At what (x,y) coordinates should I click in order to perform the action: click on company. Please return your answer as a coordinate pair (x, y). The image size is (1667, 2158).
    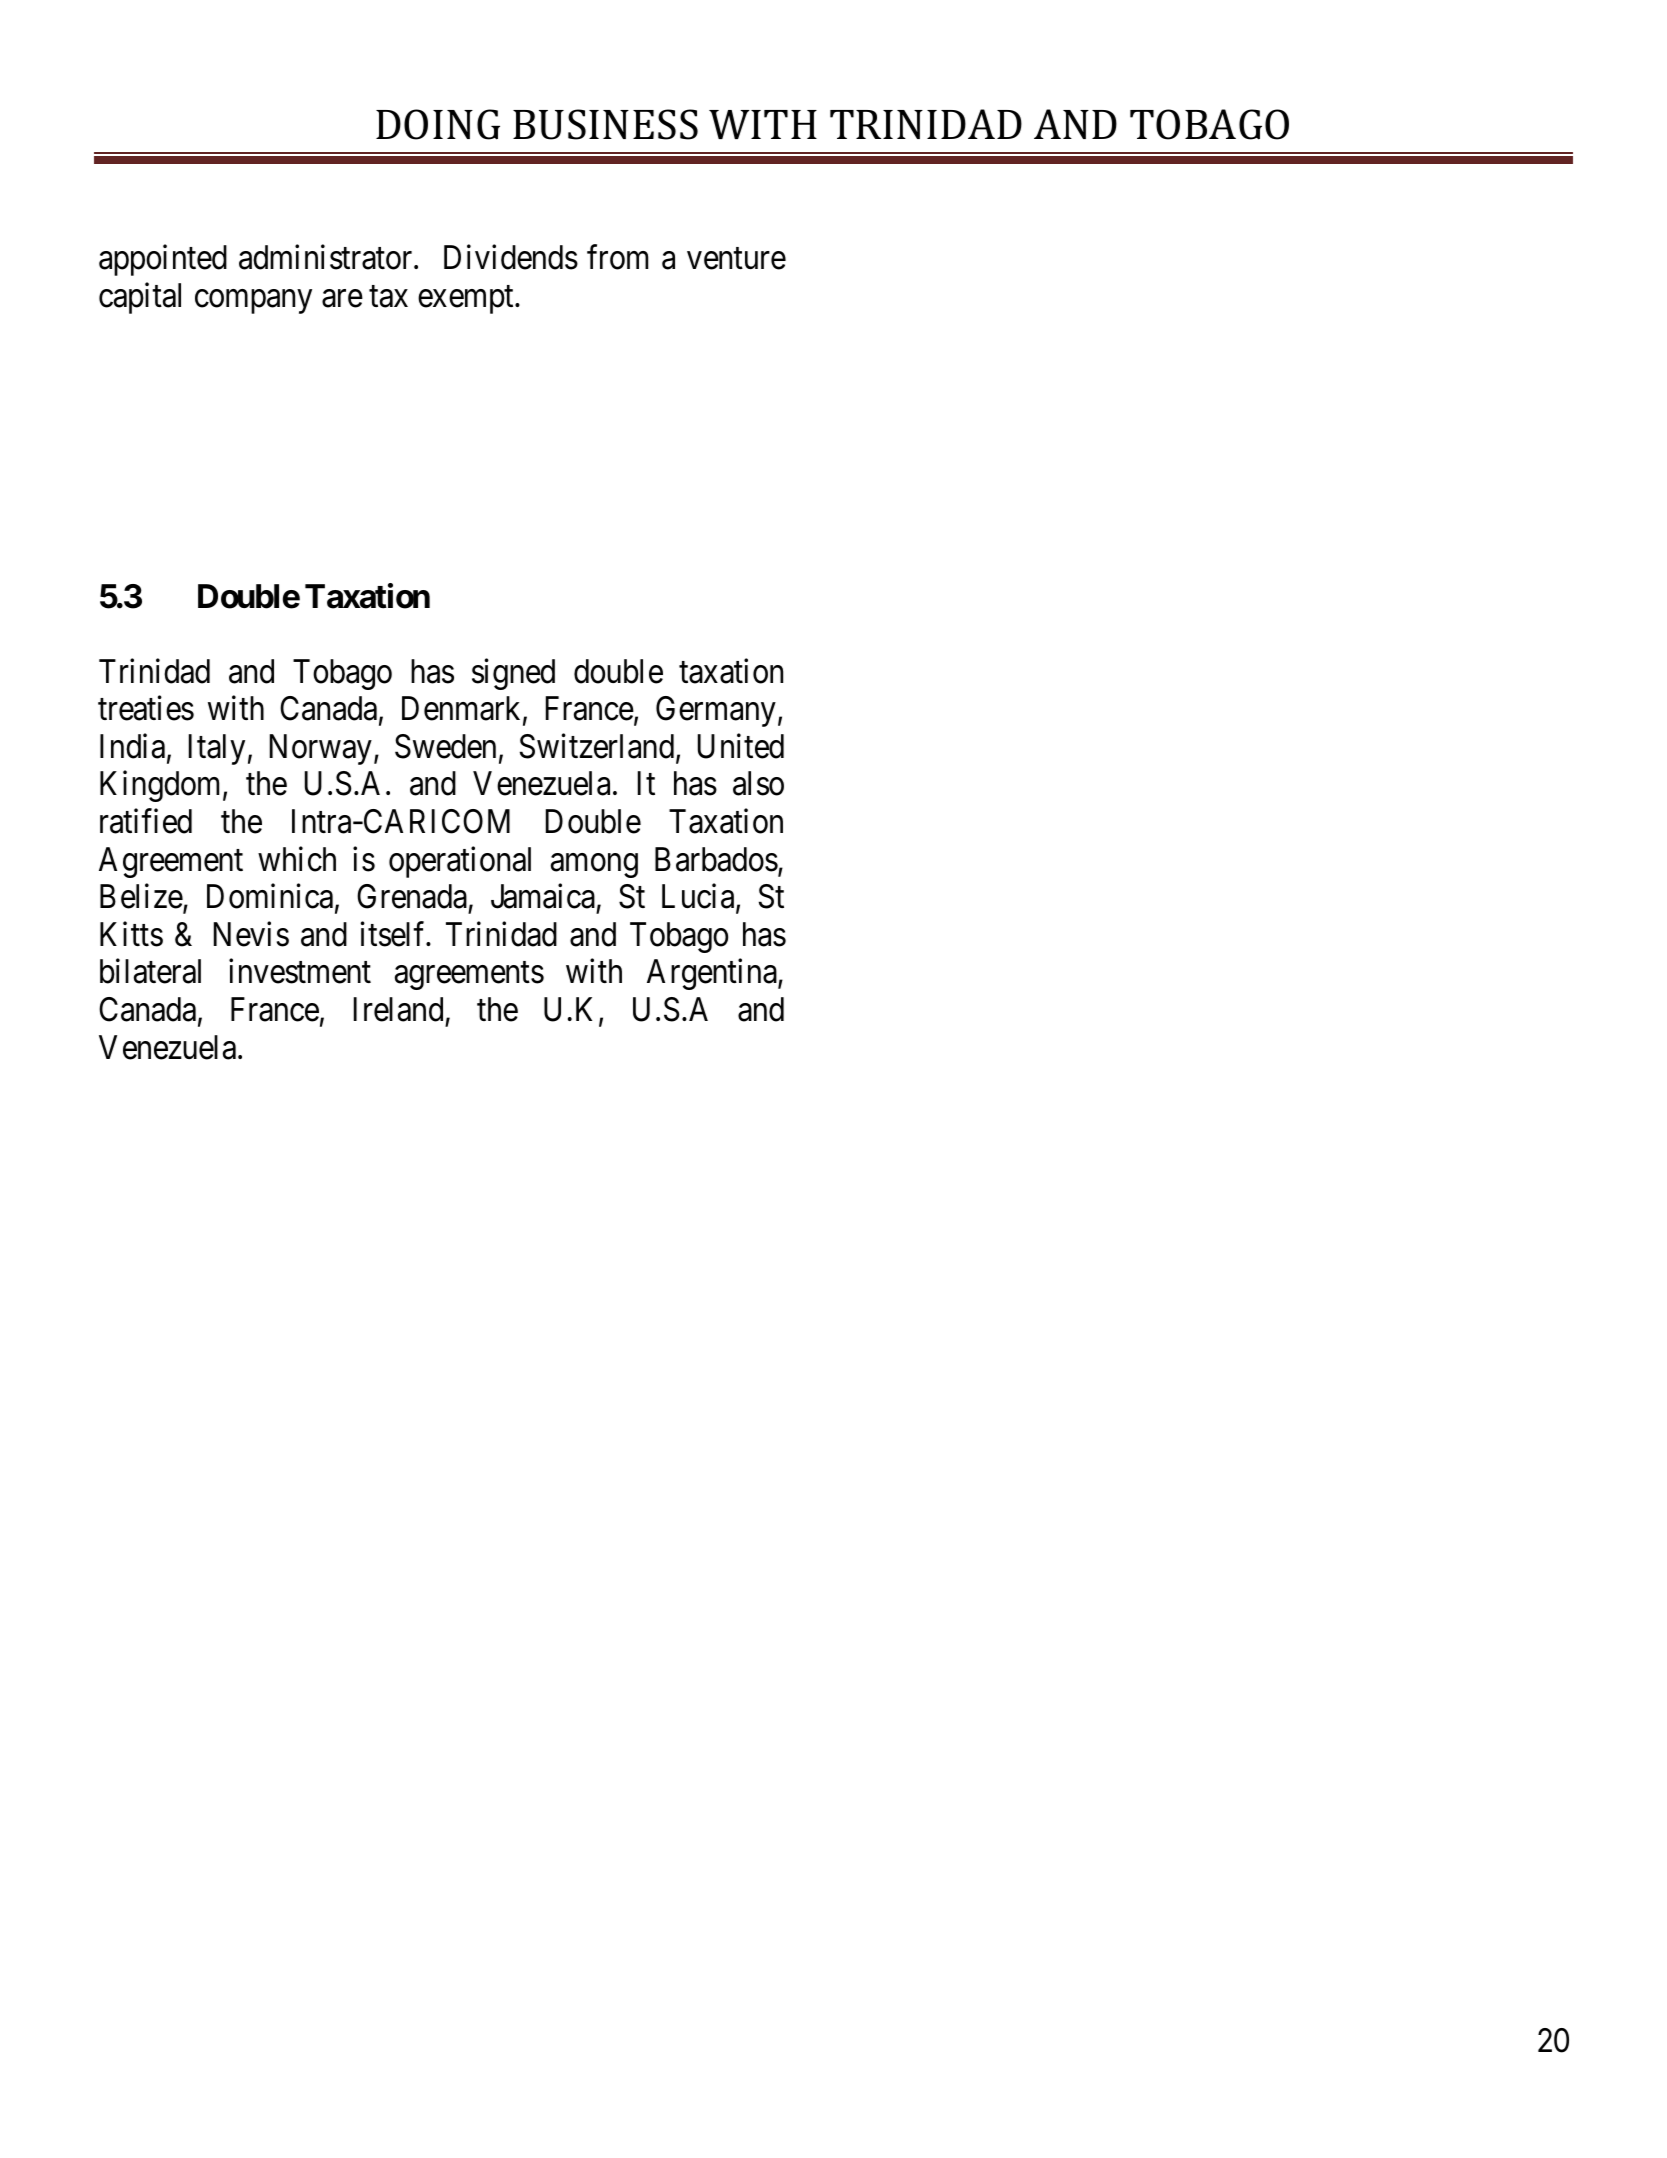
    Looking at the image, I should click on (253, 302).
